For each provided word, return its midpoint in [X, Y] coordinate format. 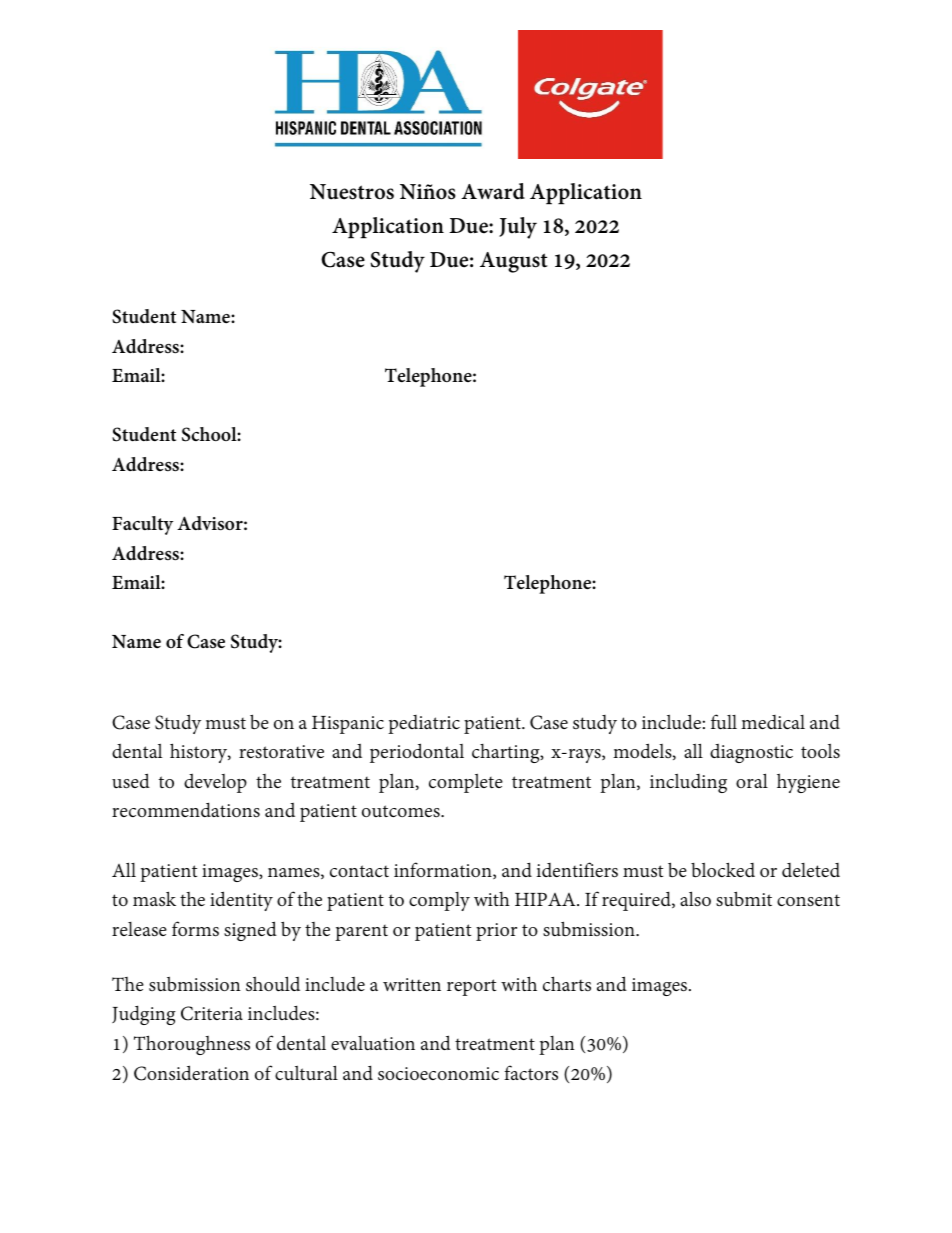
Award [493, 191]
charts [567, 983]
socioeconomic [438, 1073]
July [518, 228]
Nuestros [352, 192]
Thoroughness [192, 1045]
